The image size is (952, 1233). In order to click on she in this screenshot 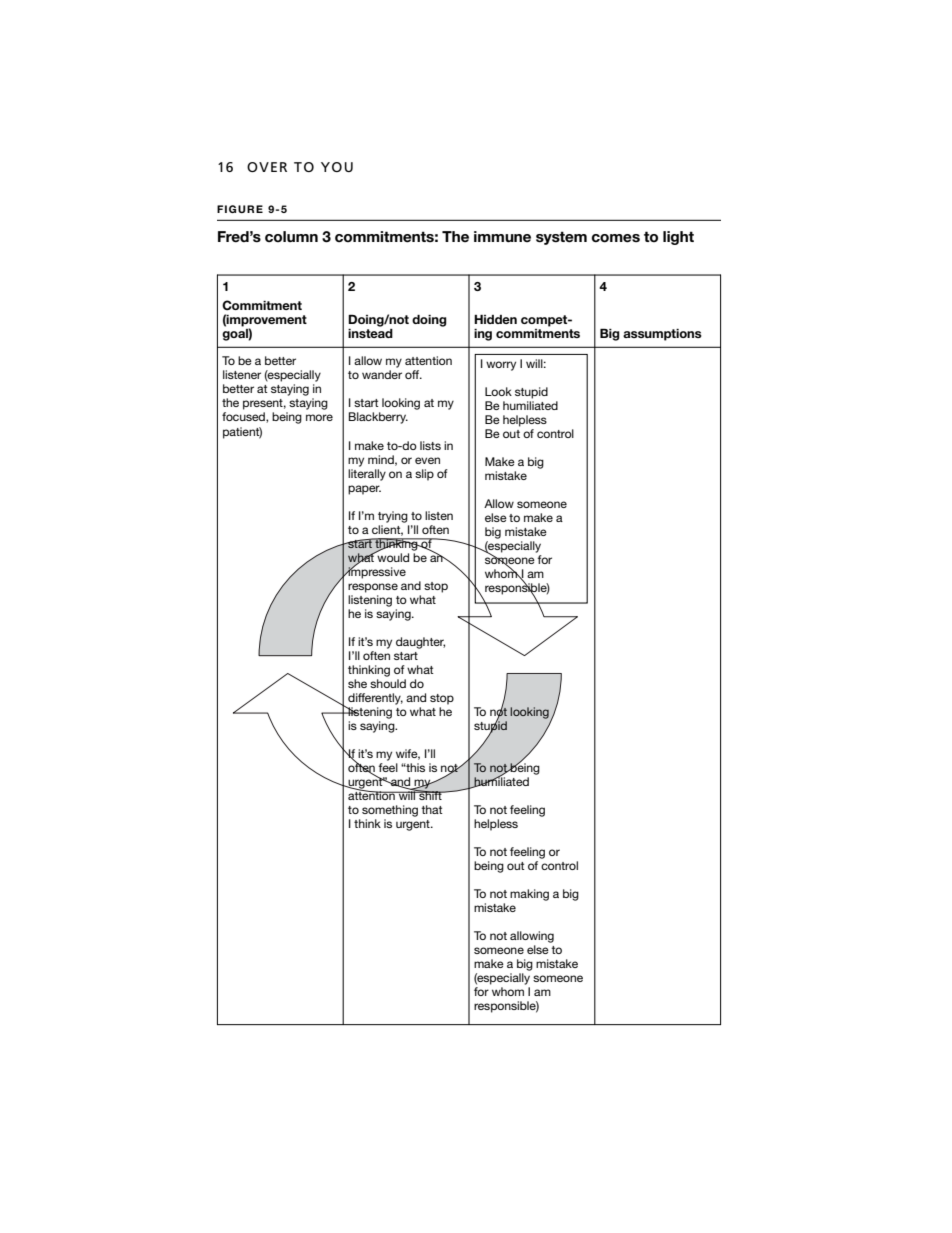, I will do `click(357, 683)`.
